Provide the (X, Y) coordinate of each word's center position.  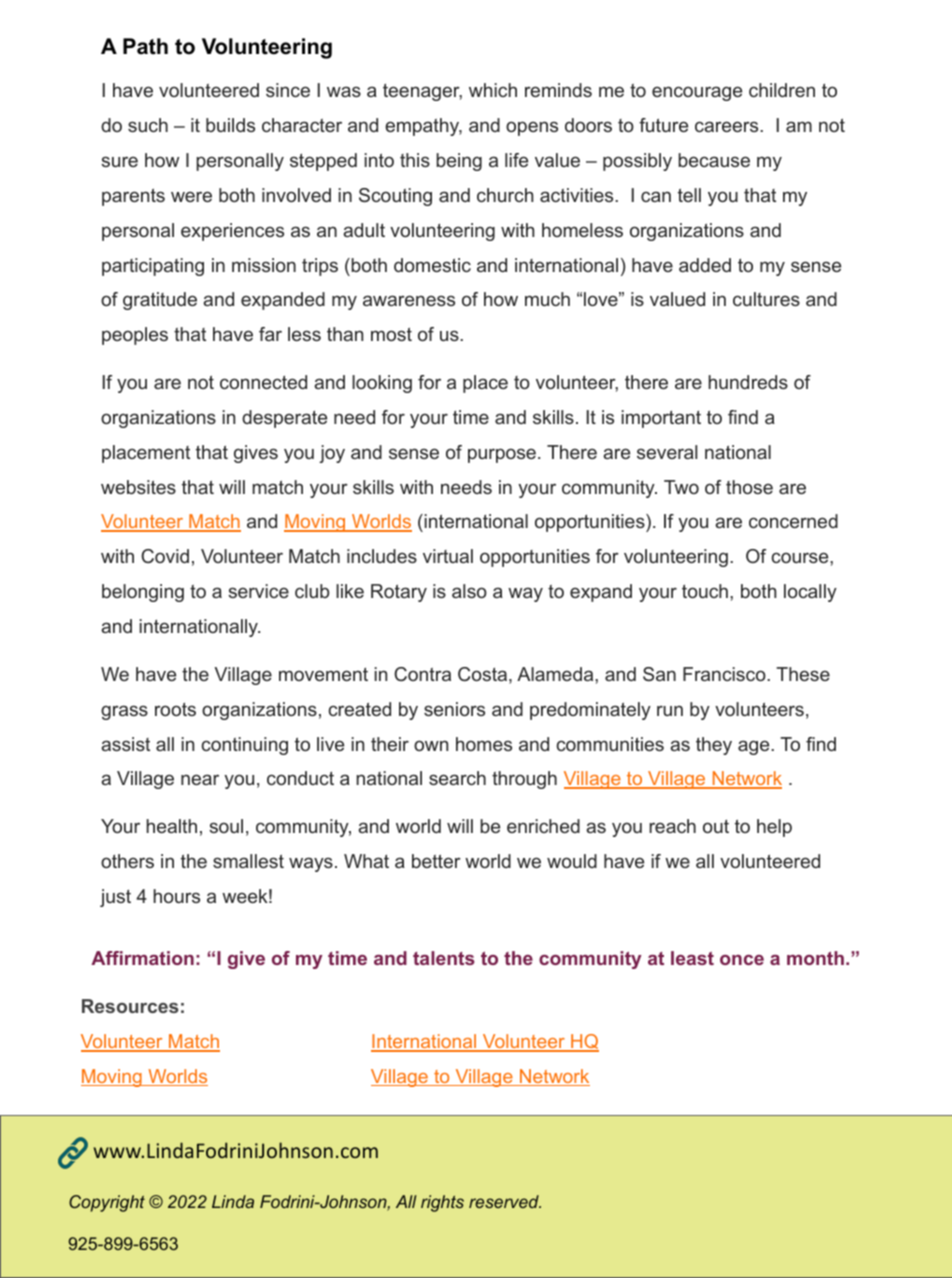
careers (728, 126)
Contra (422, 674)
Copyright (107, 1203)
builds (230, 125)
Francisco (725, 674)
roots (175, 709)
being (459, 162)
